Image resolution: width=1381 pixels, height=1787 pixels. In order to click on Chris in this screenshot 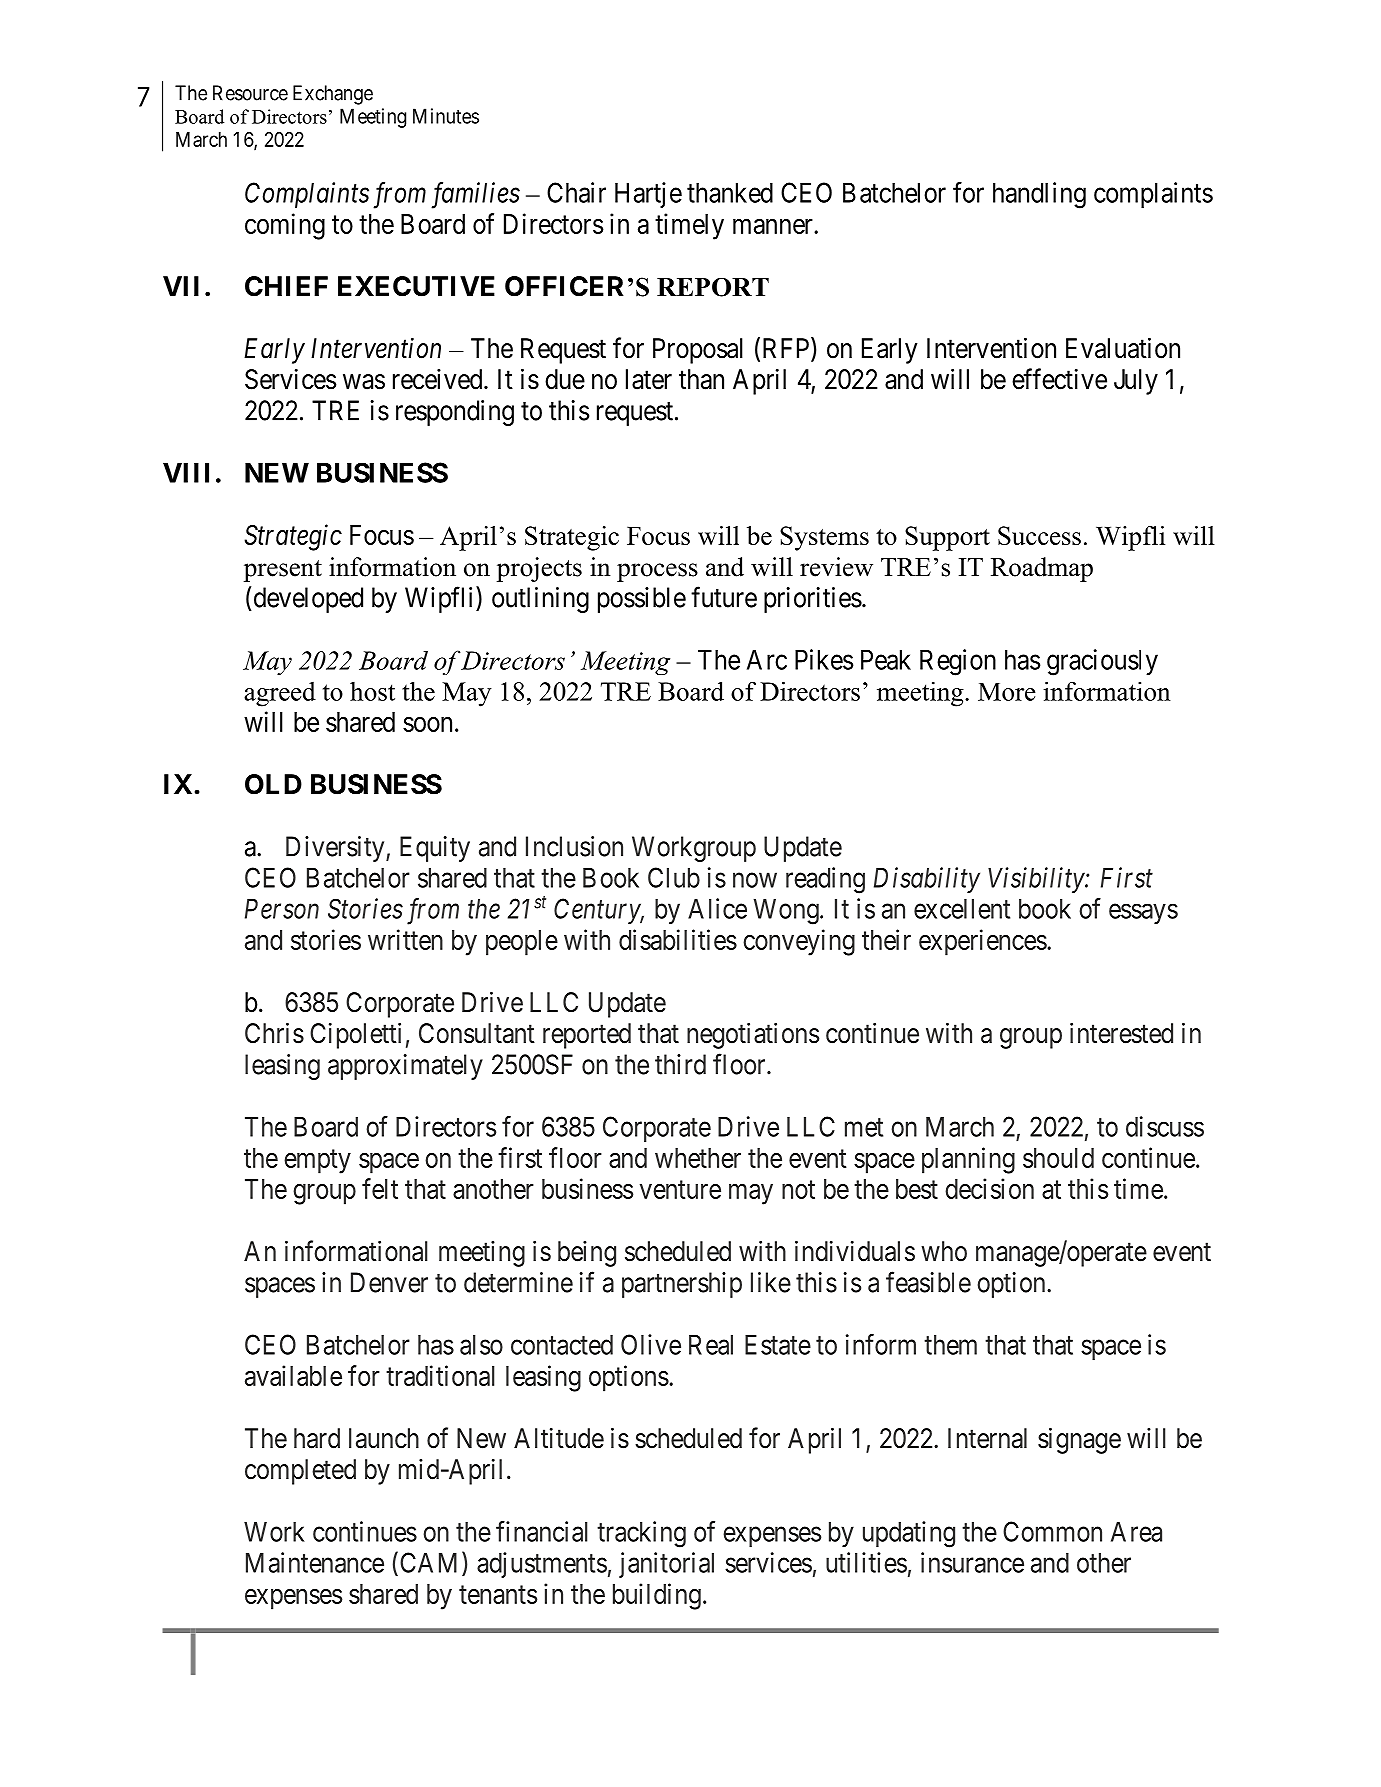, I will do `click(274, 1033)`.
